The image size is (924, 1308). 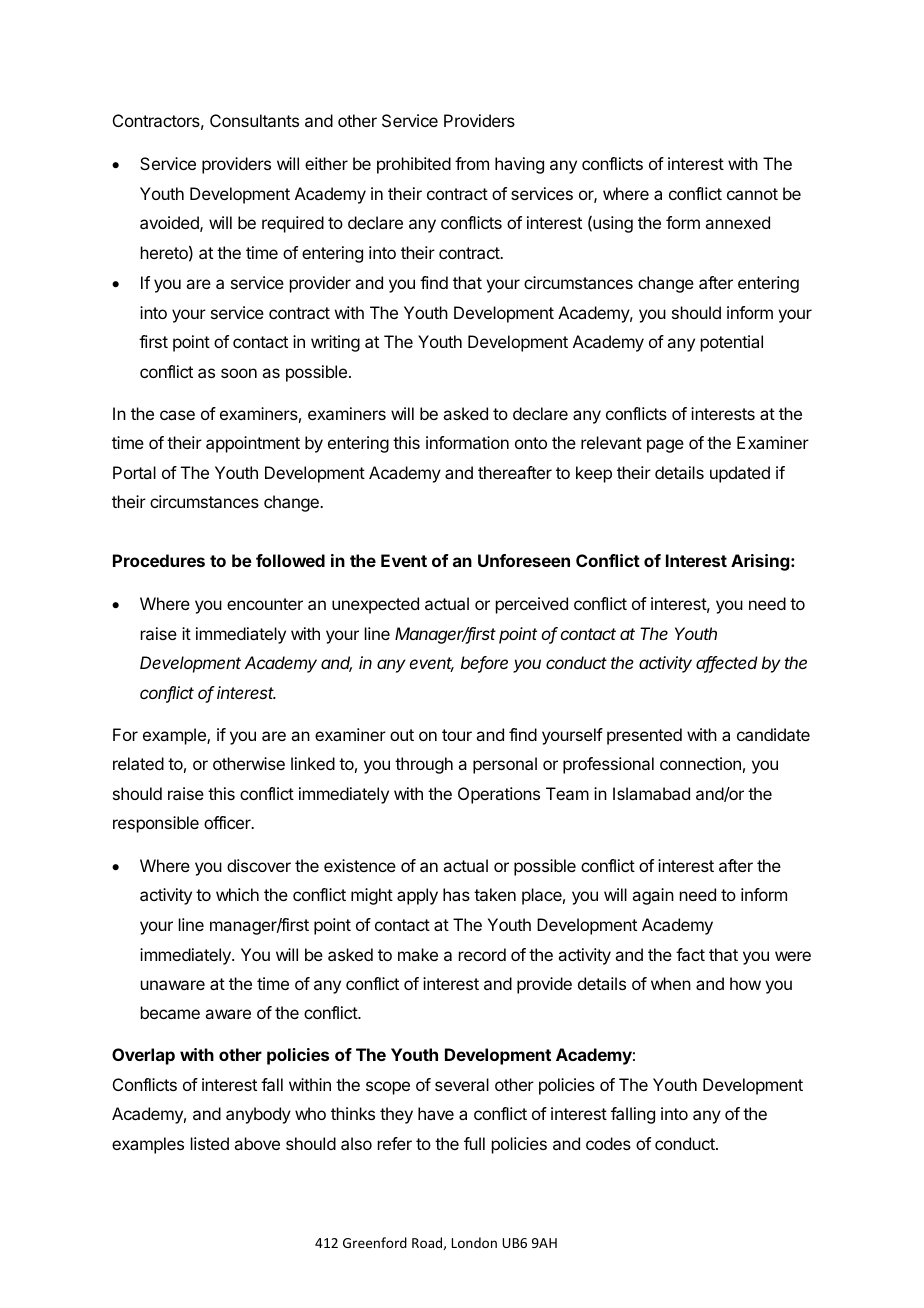 What do you see at coordinates (484, 664) in the screenshot?
I see `before` at bounding box center [484, 664].
